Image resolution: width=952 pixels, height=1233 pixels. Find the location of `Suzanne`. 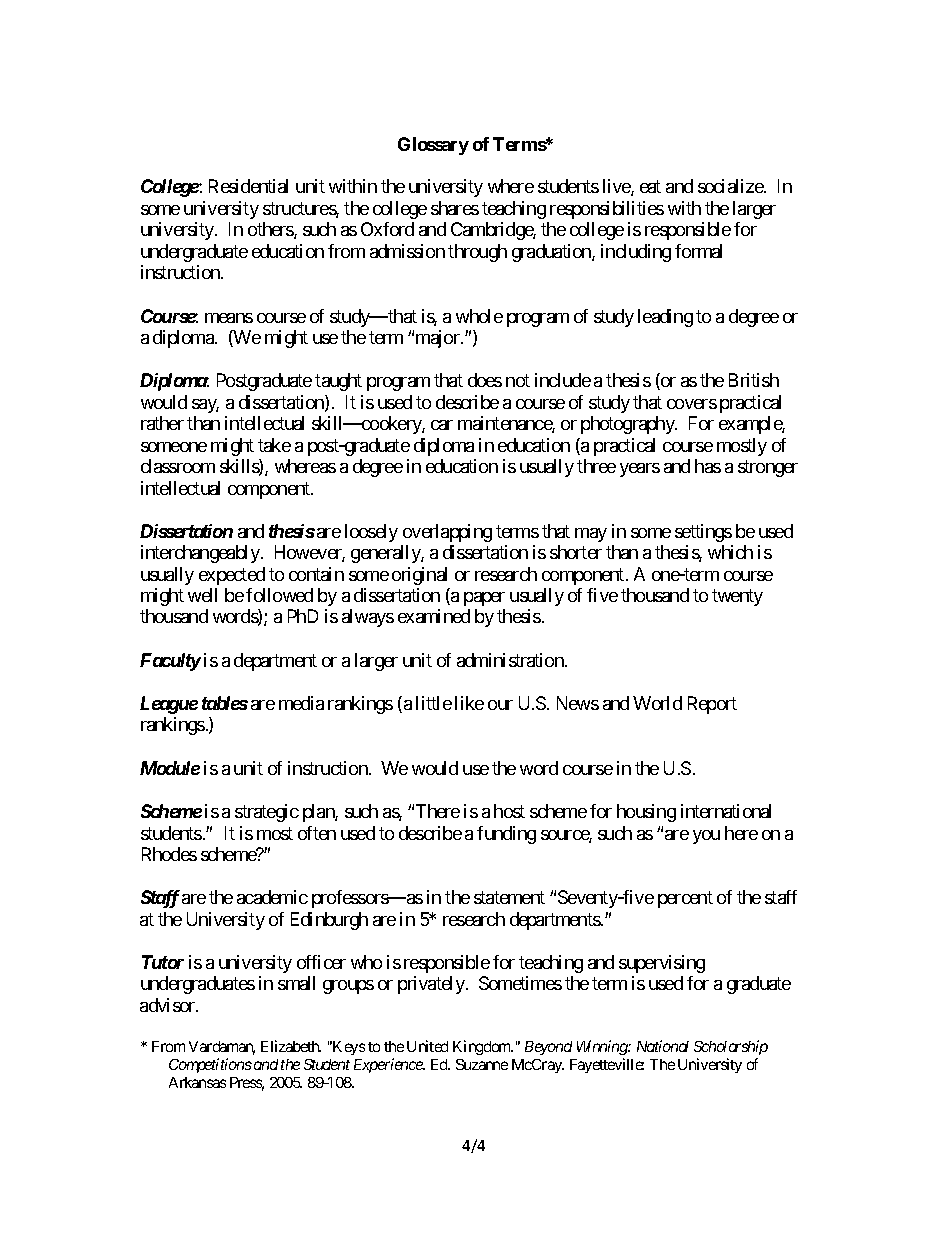

Suzanne is located at coordinates (482, 1064).
